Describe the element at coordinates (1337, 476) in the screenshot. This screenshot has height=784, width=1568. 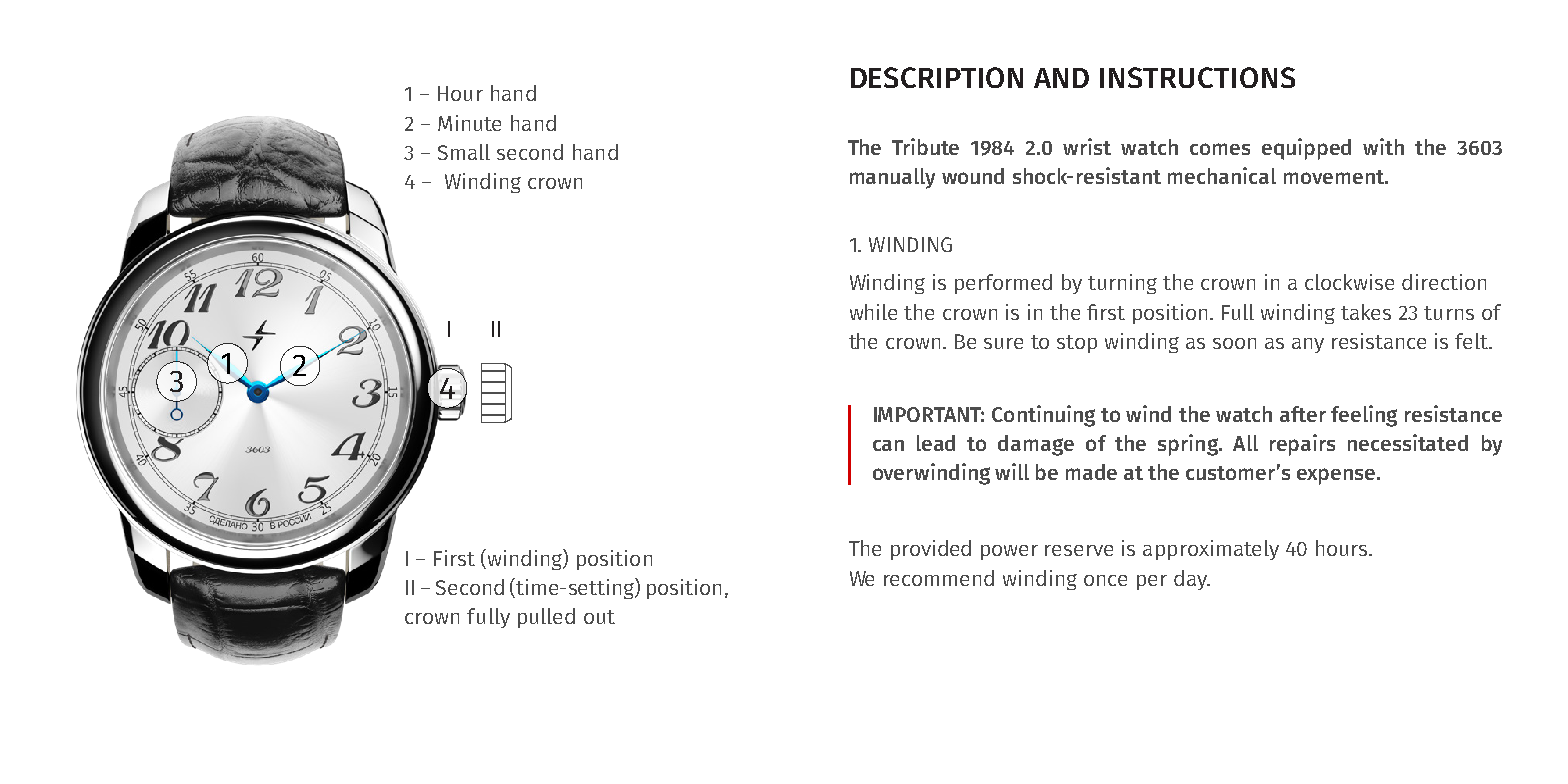
I see `expense` at that location.
